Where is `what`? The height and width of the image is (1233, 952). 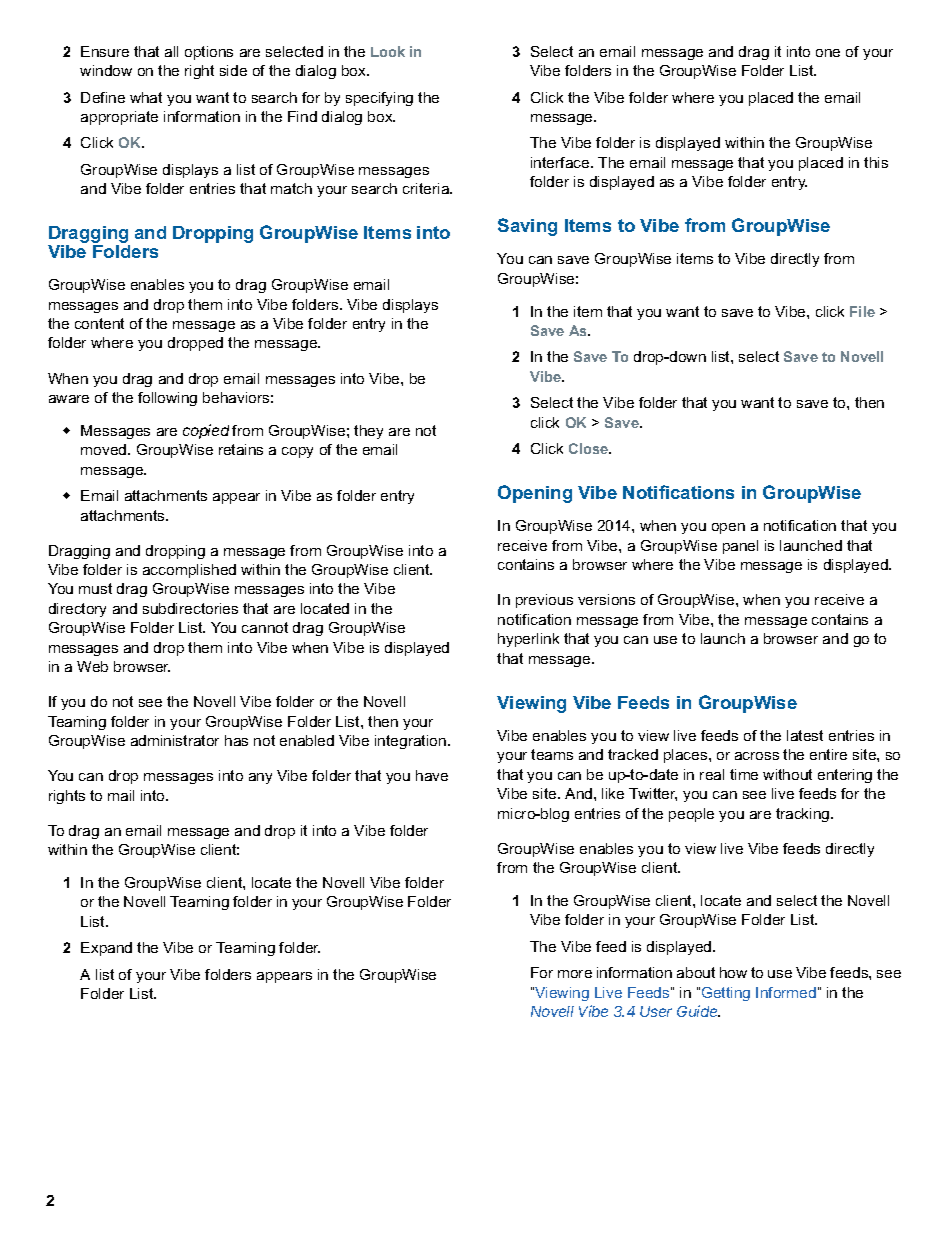 what is located at coordinates (146, 97).
